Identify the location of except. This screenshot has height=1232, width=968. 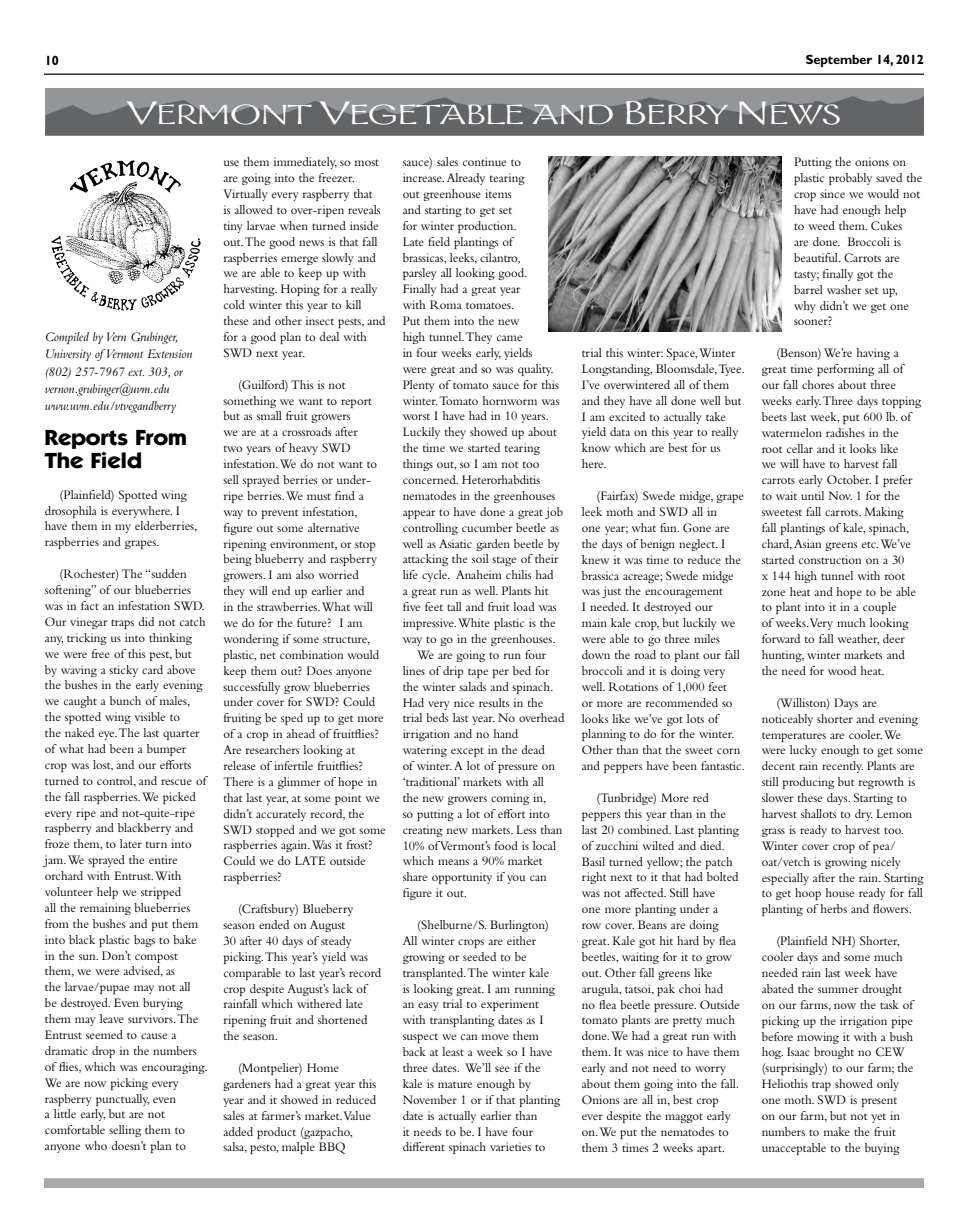
(467, 752).
